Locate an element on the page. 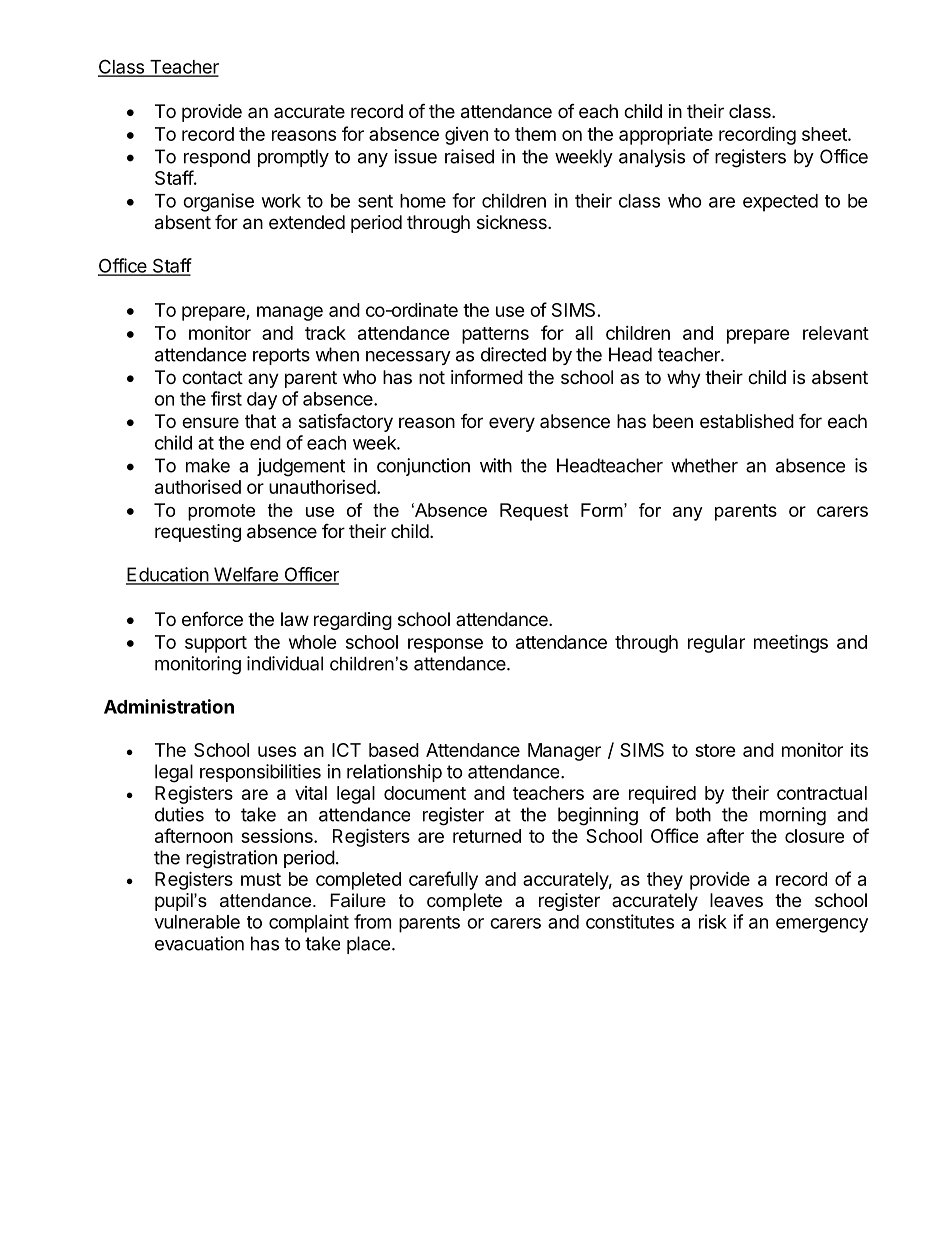 Image resolution: width=952 pixels, height=1233 pixels. store is located at coordinates (715, 750).
